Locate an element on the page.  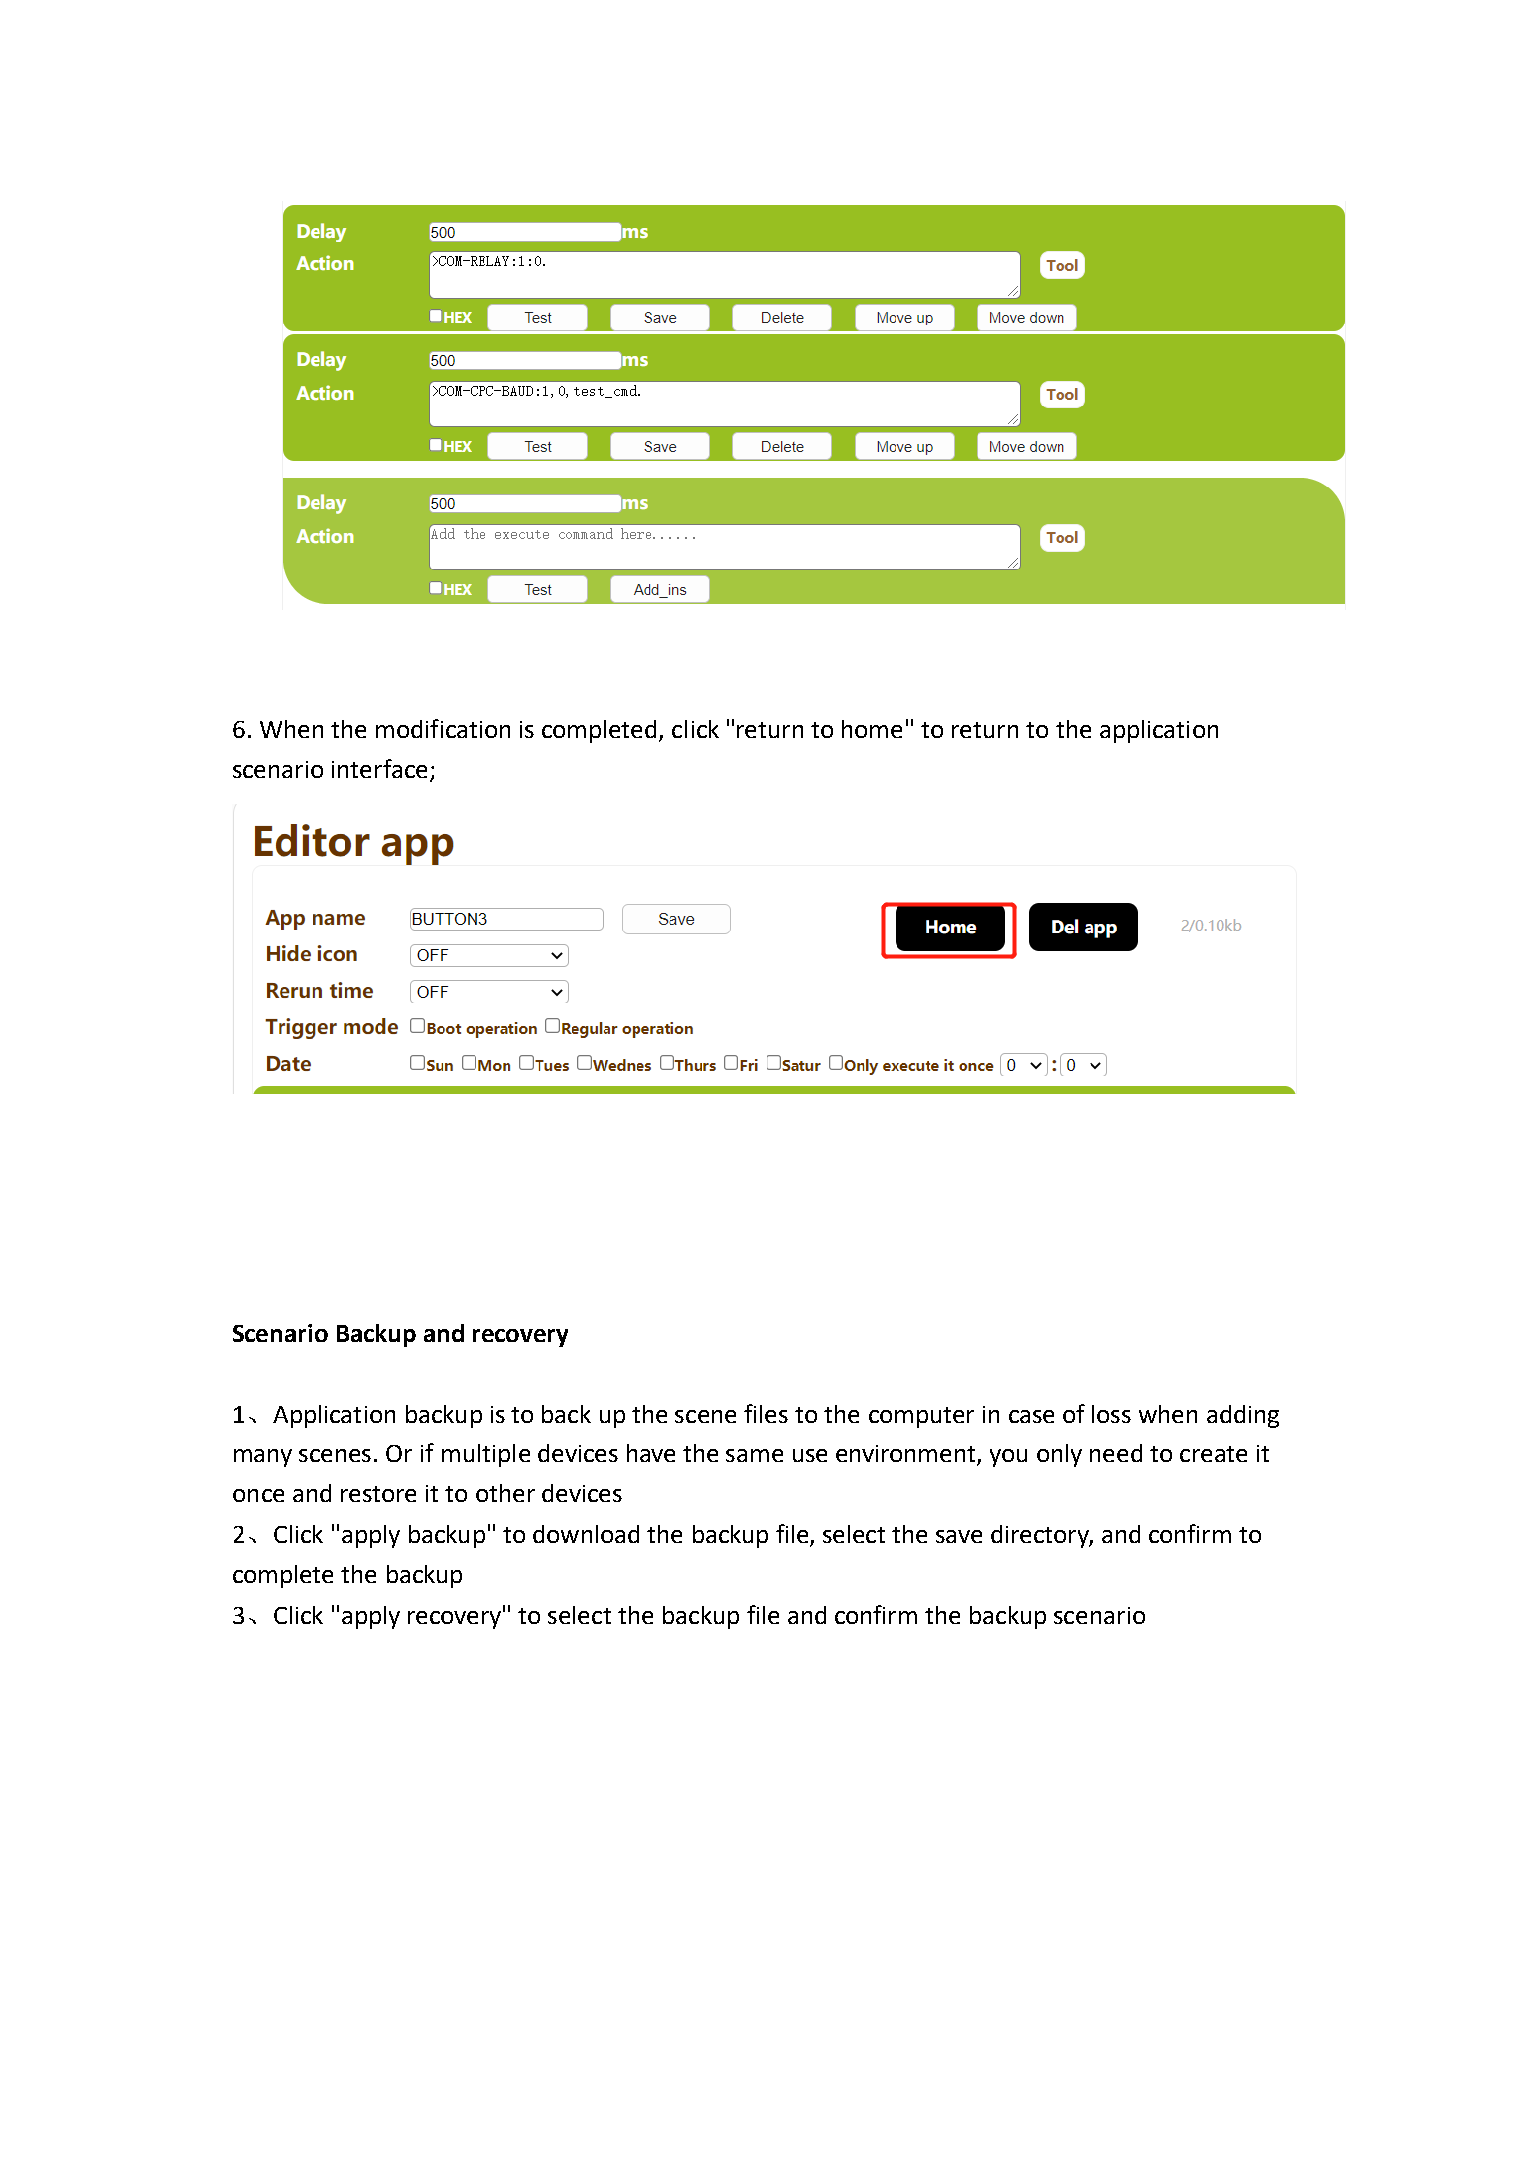
adding is located at coordinates (1243, 1416).
